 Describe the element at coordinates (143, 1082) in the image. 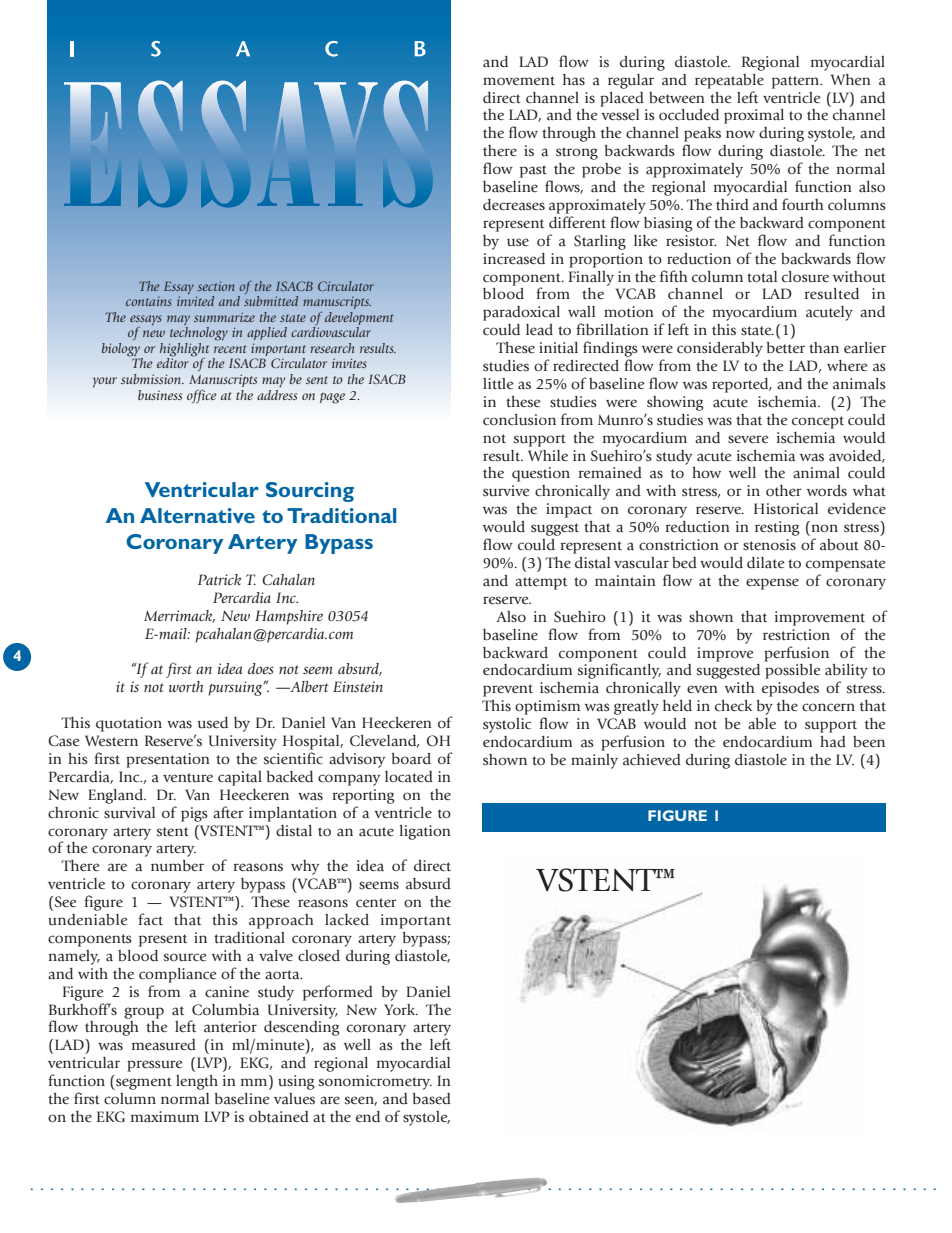

I see `segment` at that location.
